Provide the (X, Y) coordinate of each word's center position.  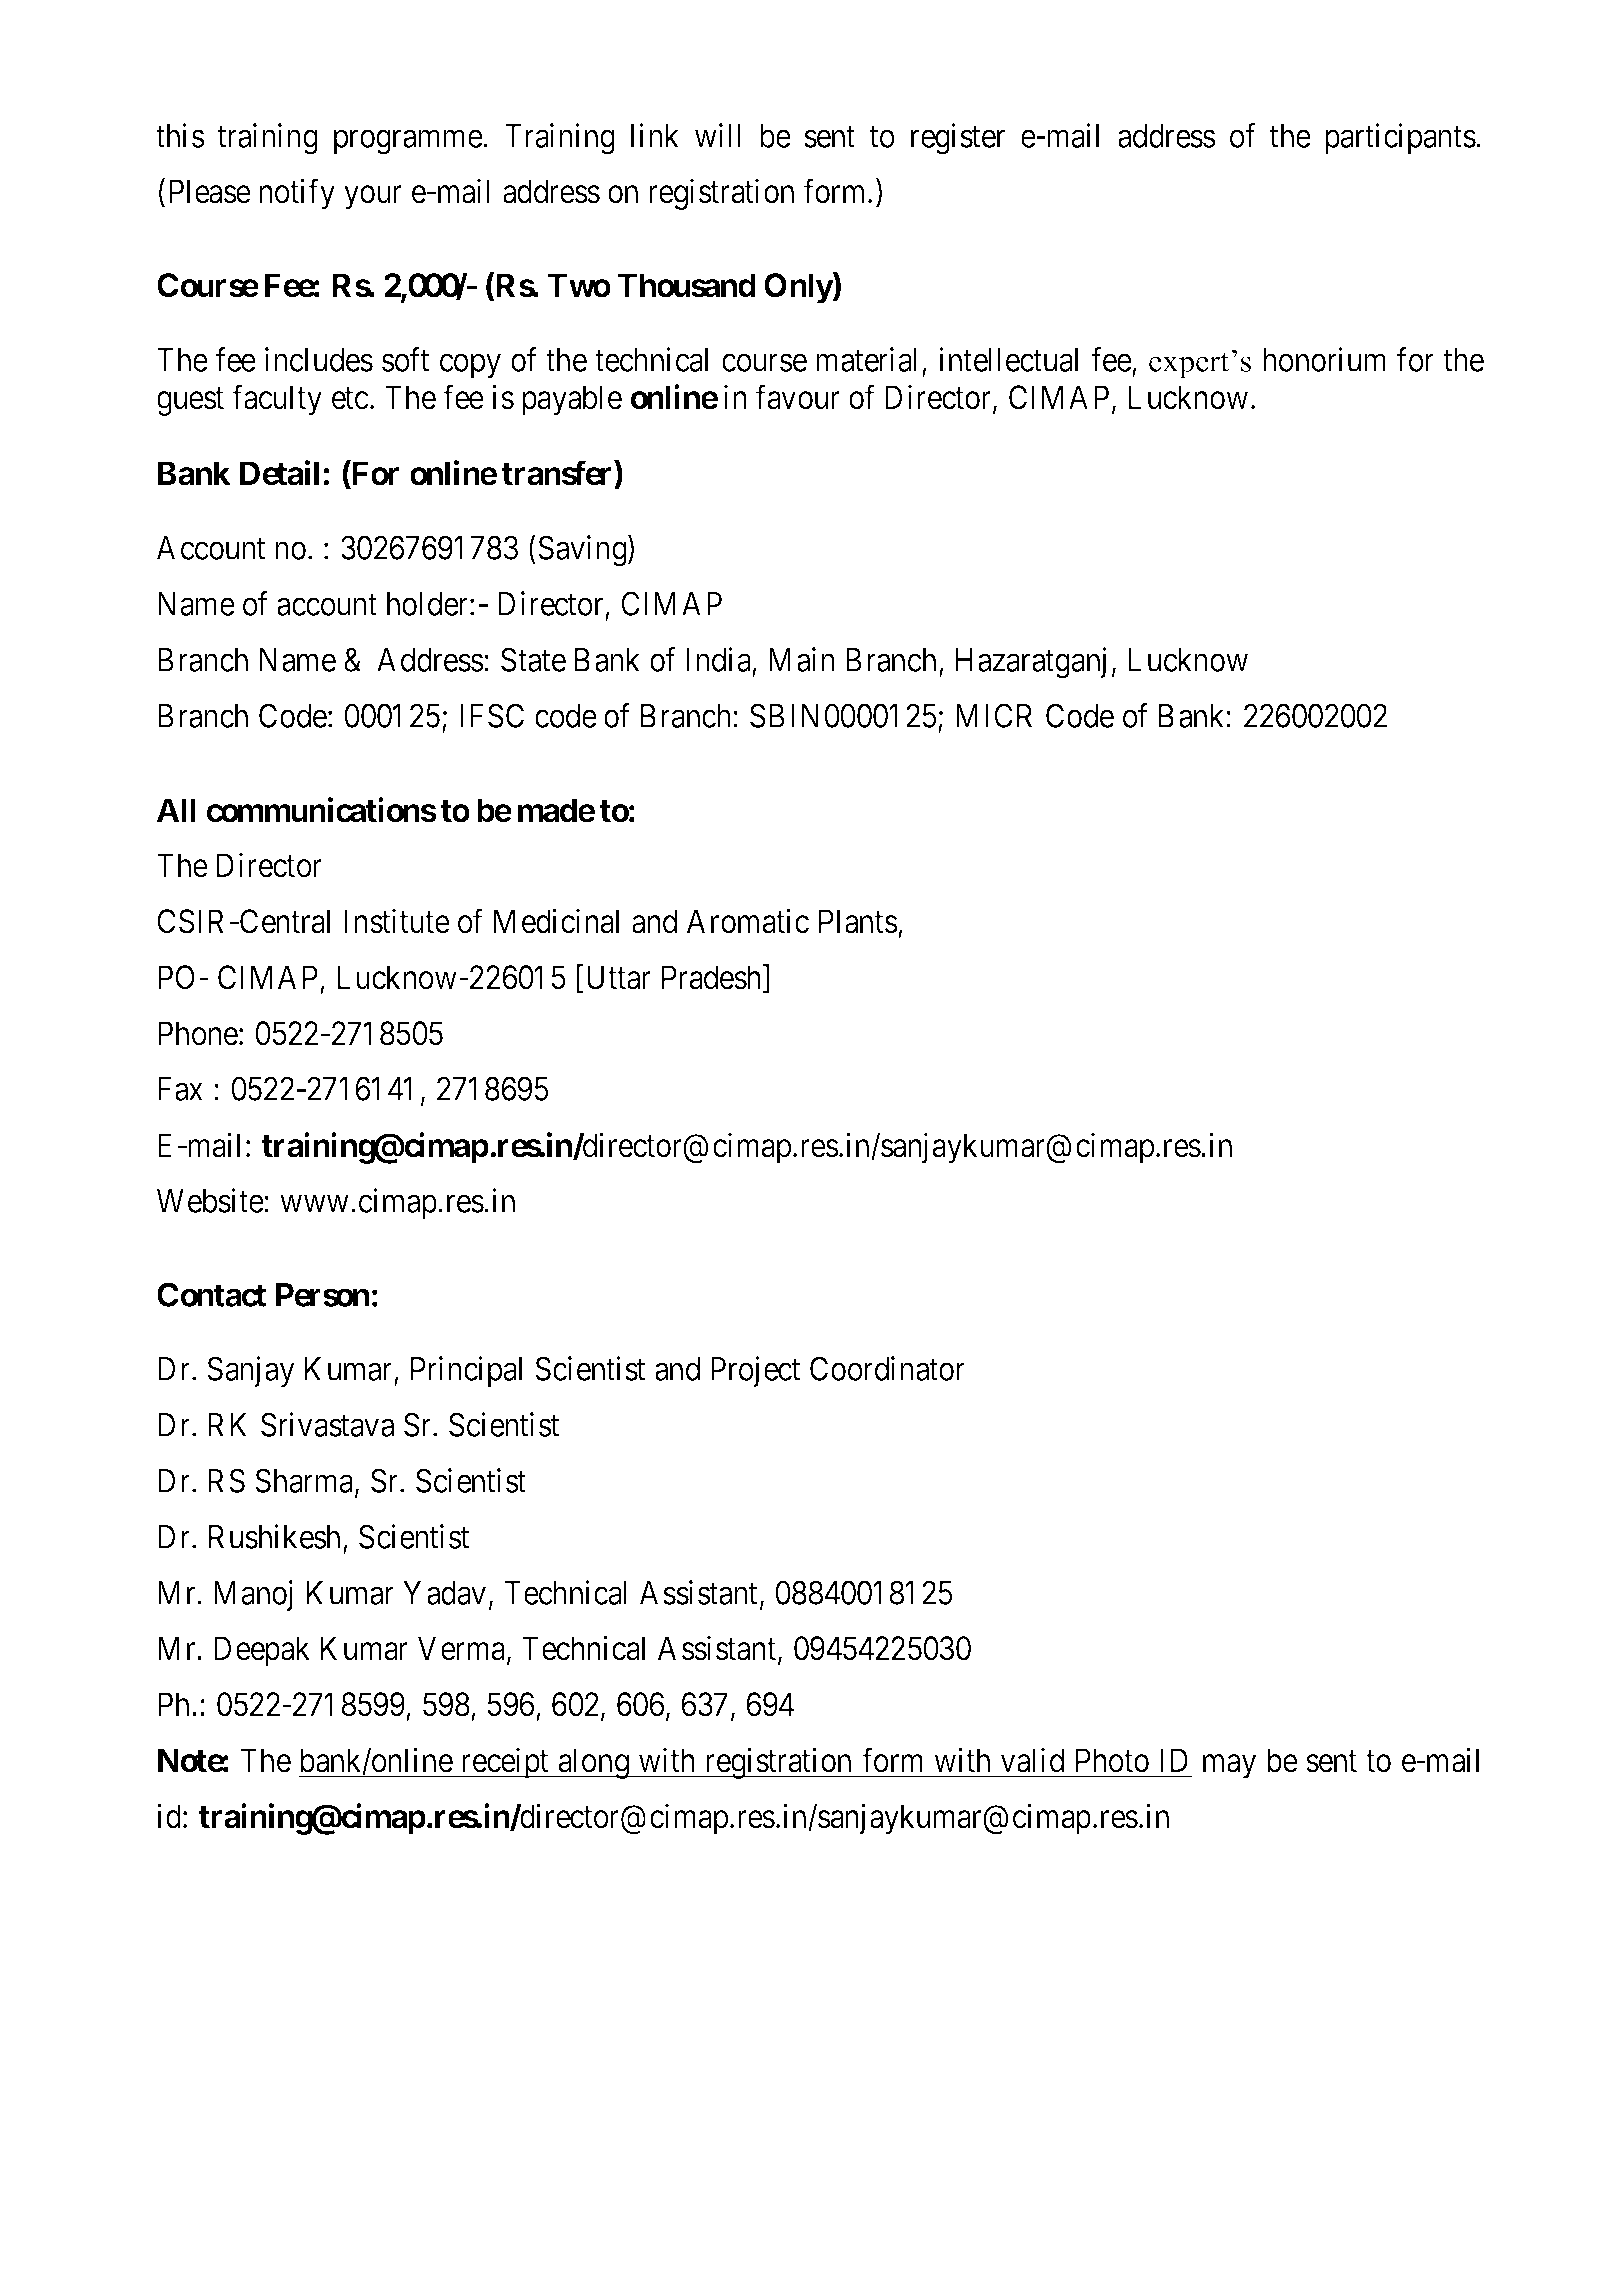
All (176, 810)
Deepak (262, 1651)
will (718, 135)
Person (322, 1295)
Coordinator (887, 1368)
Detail (279, 473)
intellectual (1008, 359)
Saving (583, 551)
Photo (1112, 1760)
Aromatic (748, 921)
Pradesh (713, 978)
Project (756, 1371)
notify (297, 194)
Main (802, 659)
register (958, 139)
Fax (180, 1089)
